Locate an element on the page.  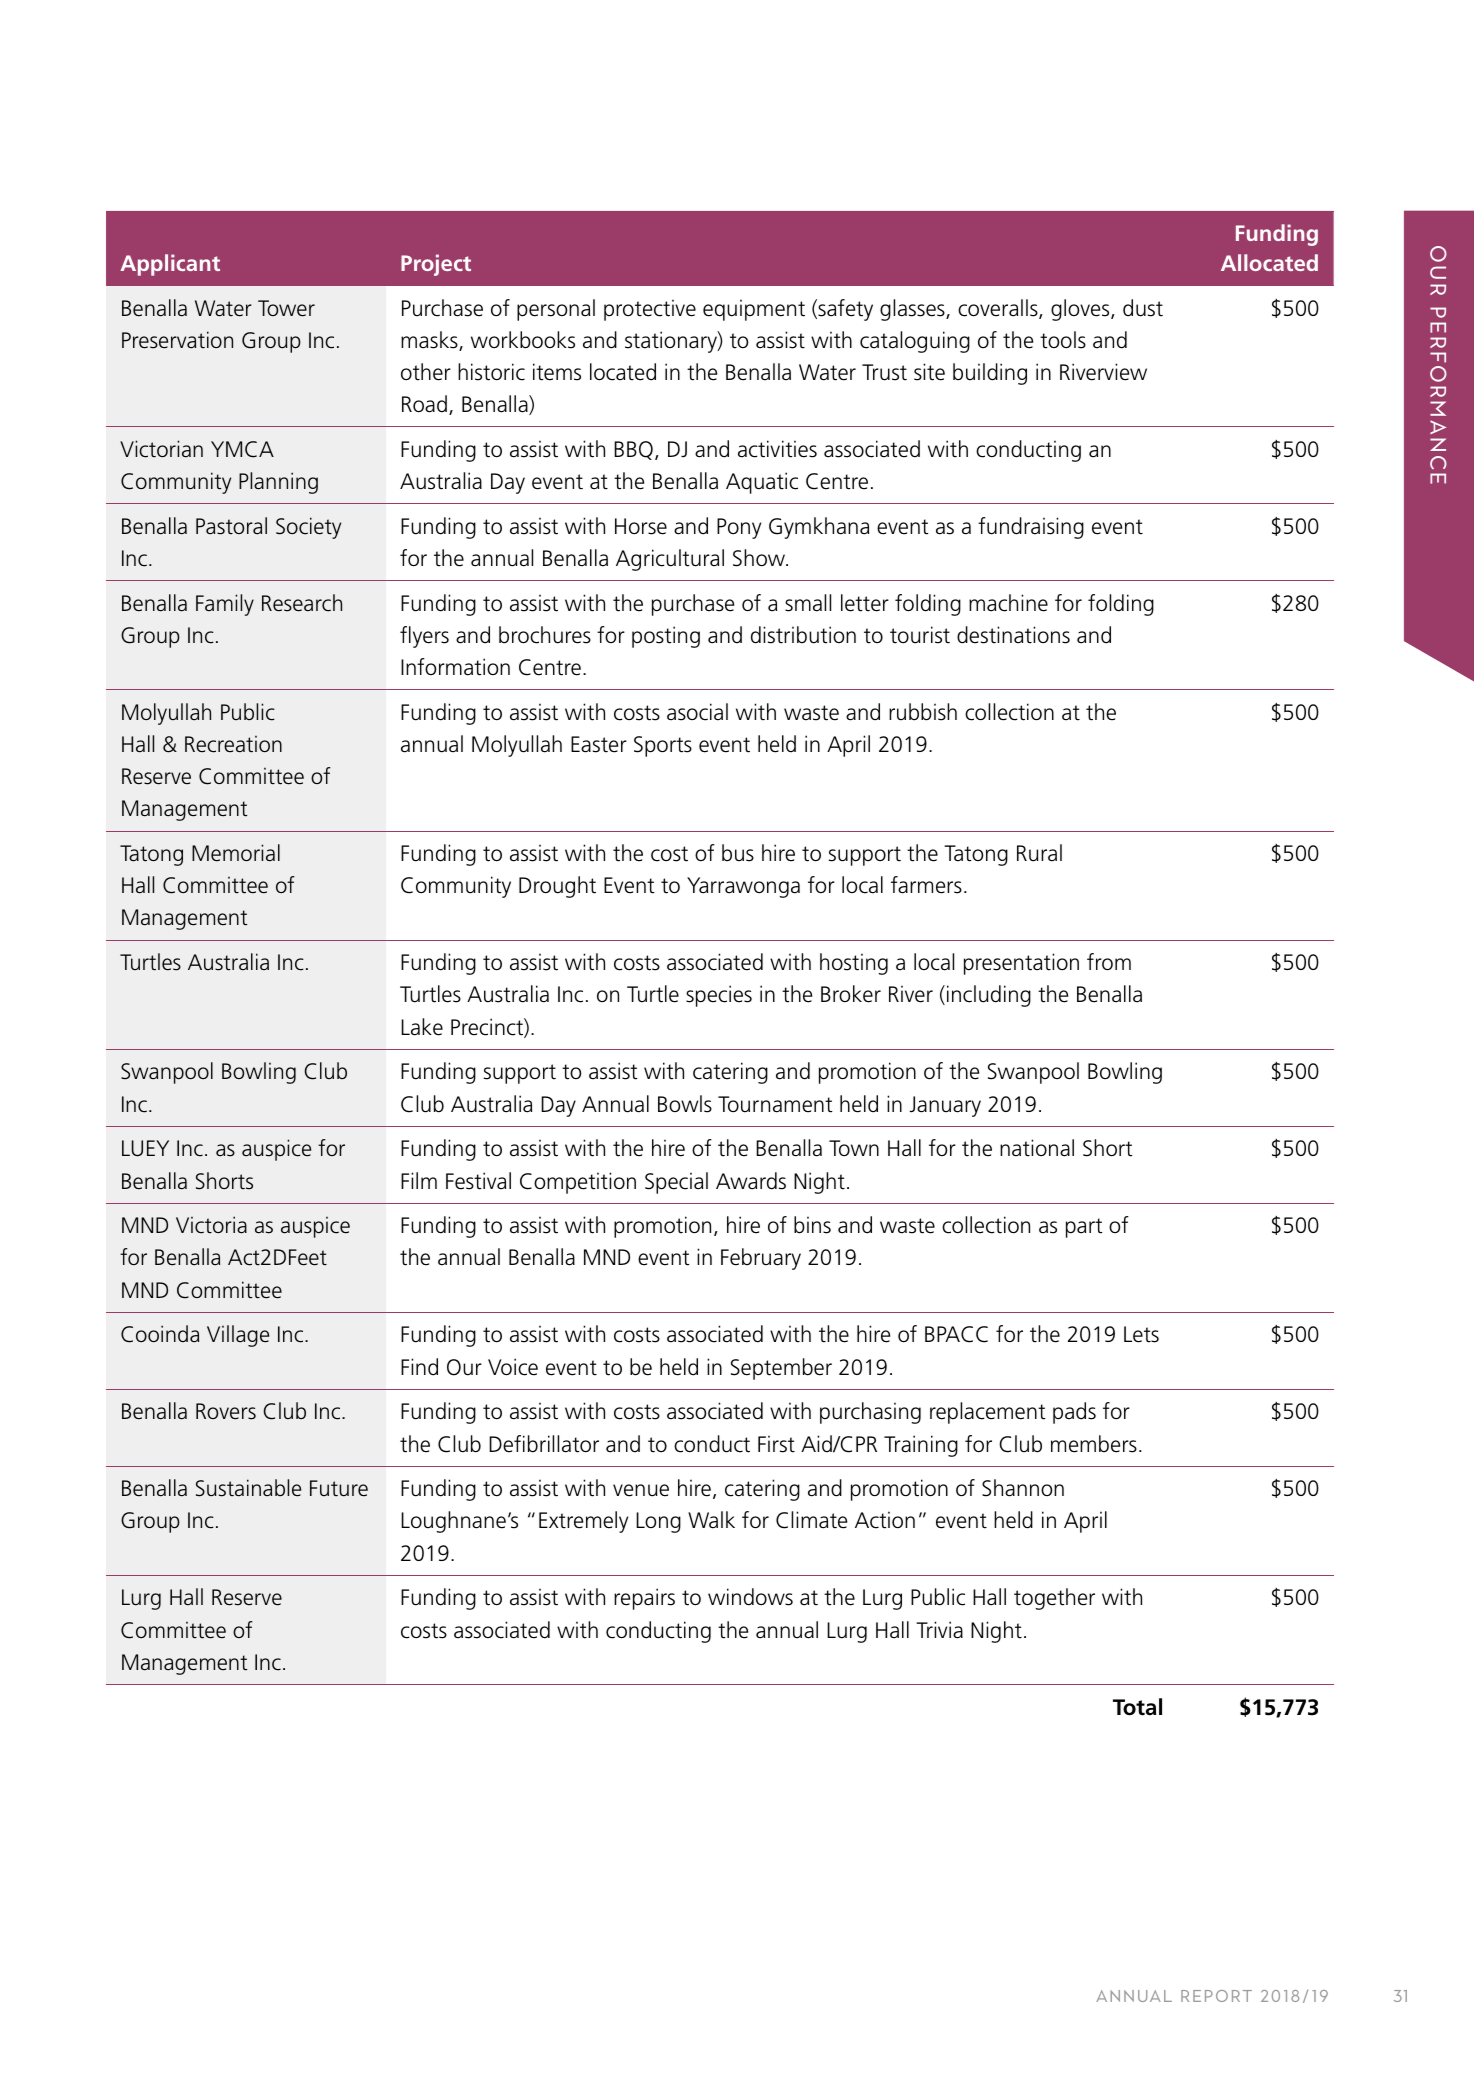
Village is located at coordinates (238, 1336).
